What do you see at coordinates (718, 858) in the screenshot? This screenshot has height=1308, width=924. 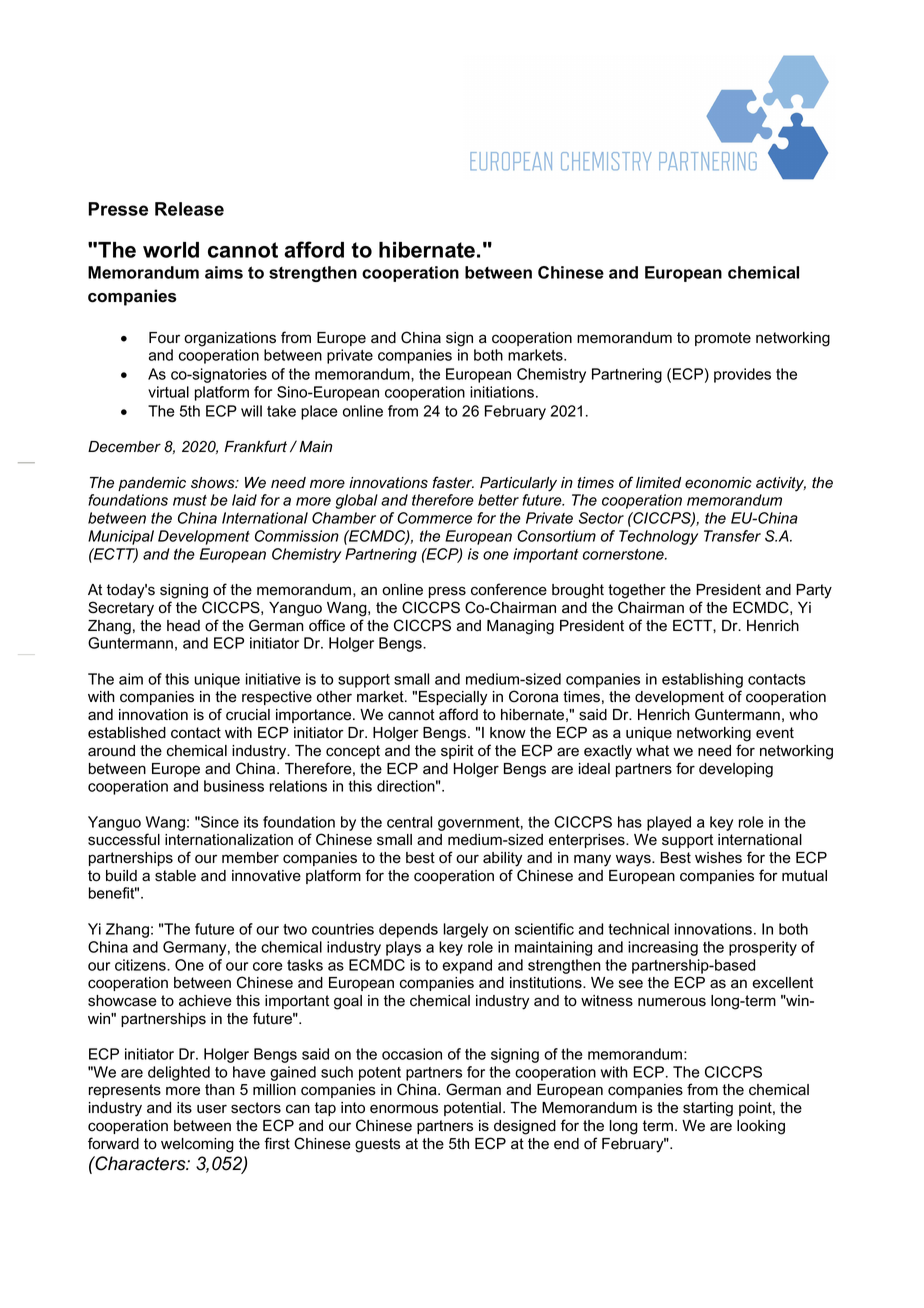 I see `wishes` at bounding box center [718, 858].
